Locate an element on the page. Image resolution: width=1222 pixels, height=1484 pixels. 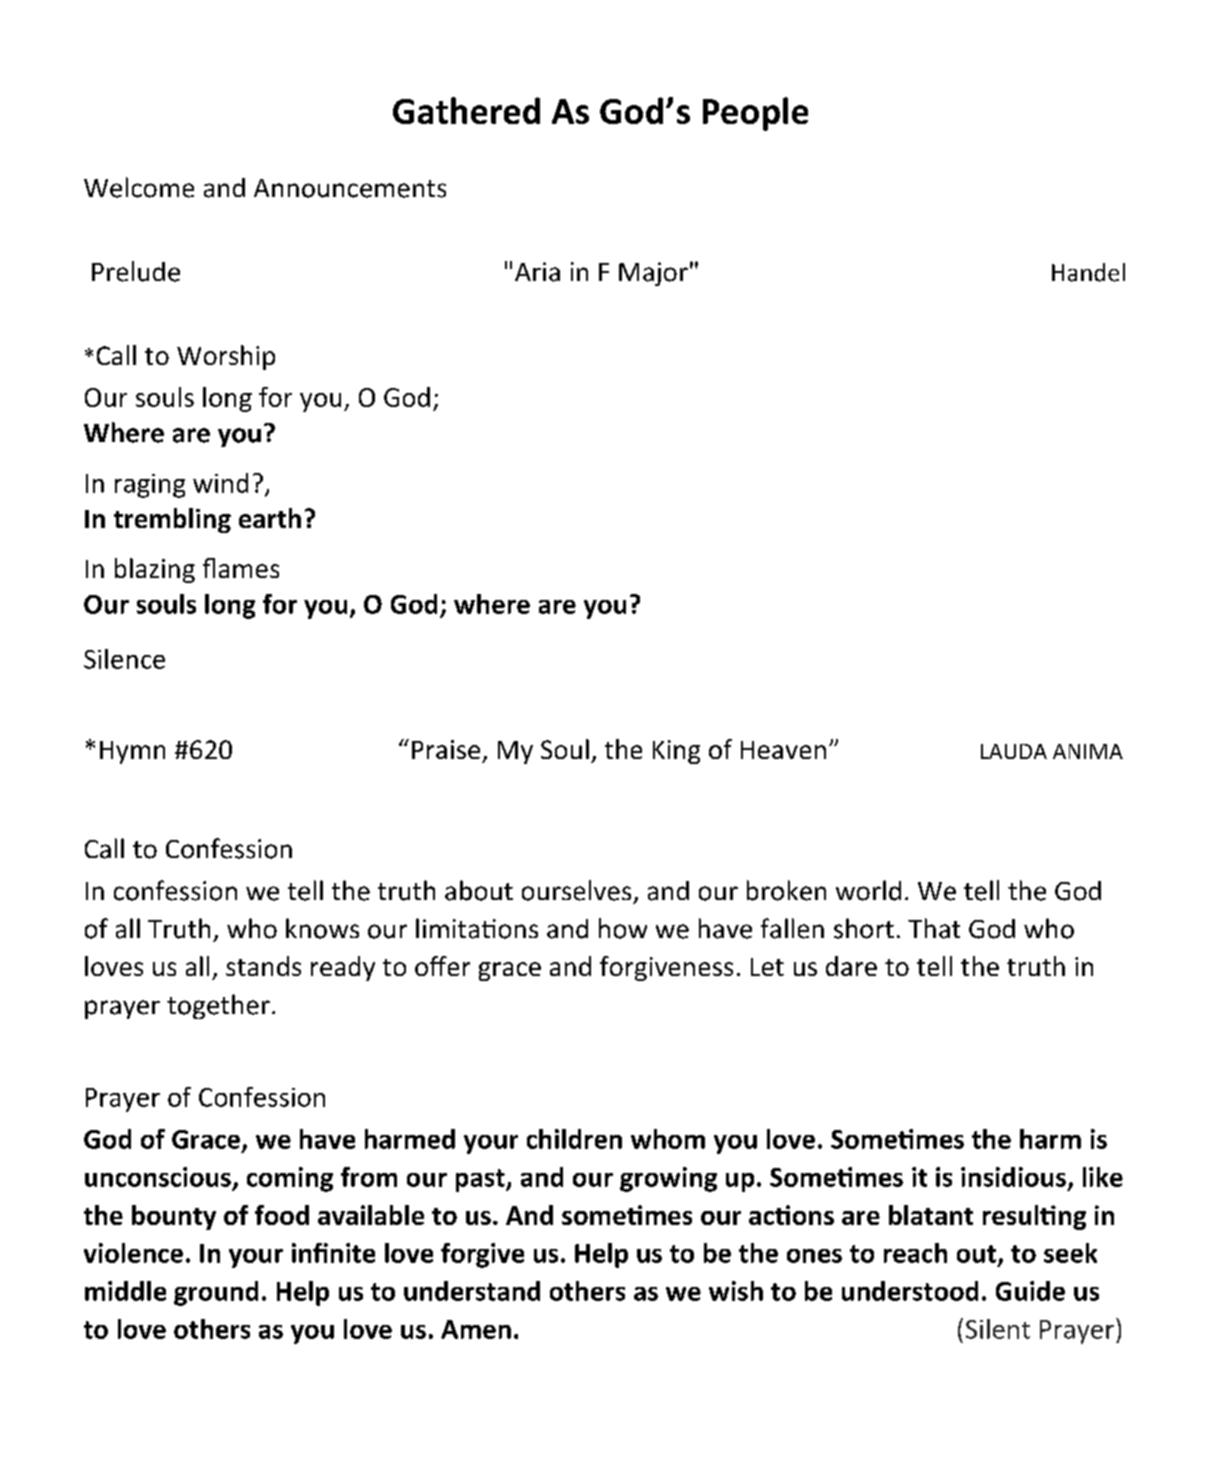
ANIMA is located at coordinates (1088, 751).
